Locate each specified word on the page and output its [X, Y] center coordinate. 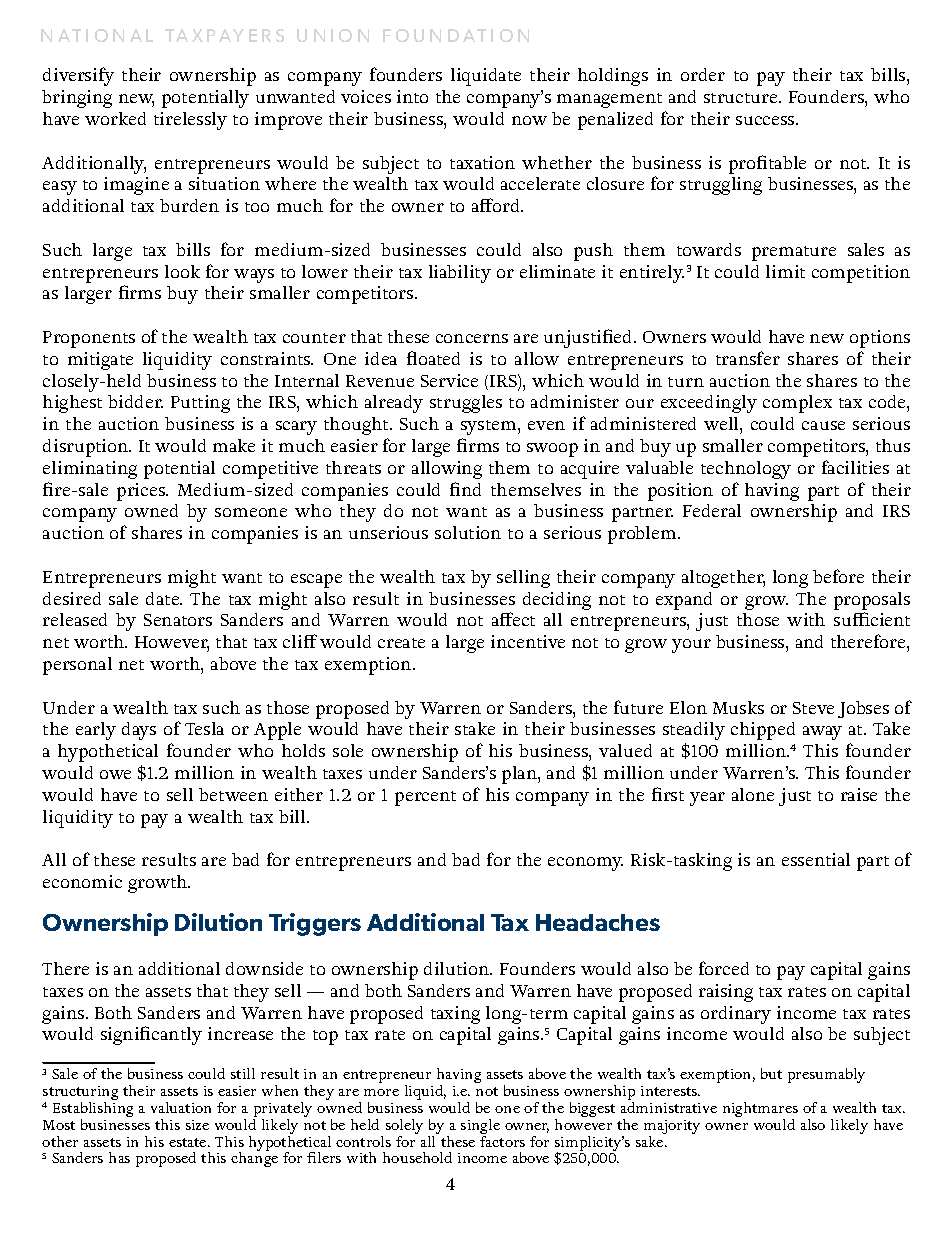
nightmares [760, 1111]
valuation [181, 1107]
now [529, 120]
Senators [178, 620]
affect [513, 619]
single [480, 1128]
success [766, 120]
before [838, 576]
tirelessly [190, 121]
